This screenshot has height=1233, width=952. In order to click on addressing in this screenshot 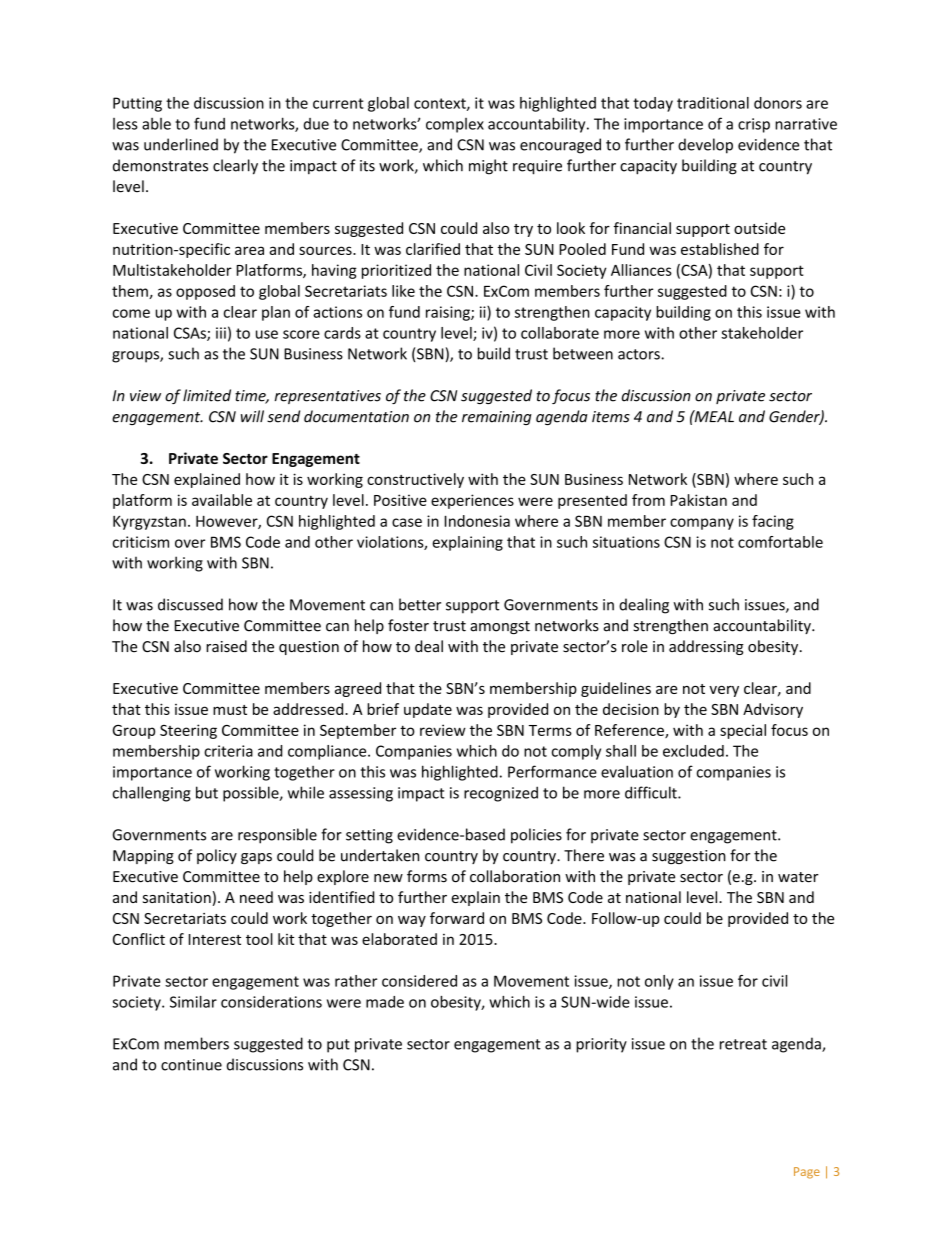, I will do `click(706, 647)`.
